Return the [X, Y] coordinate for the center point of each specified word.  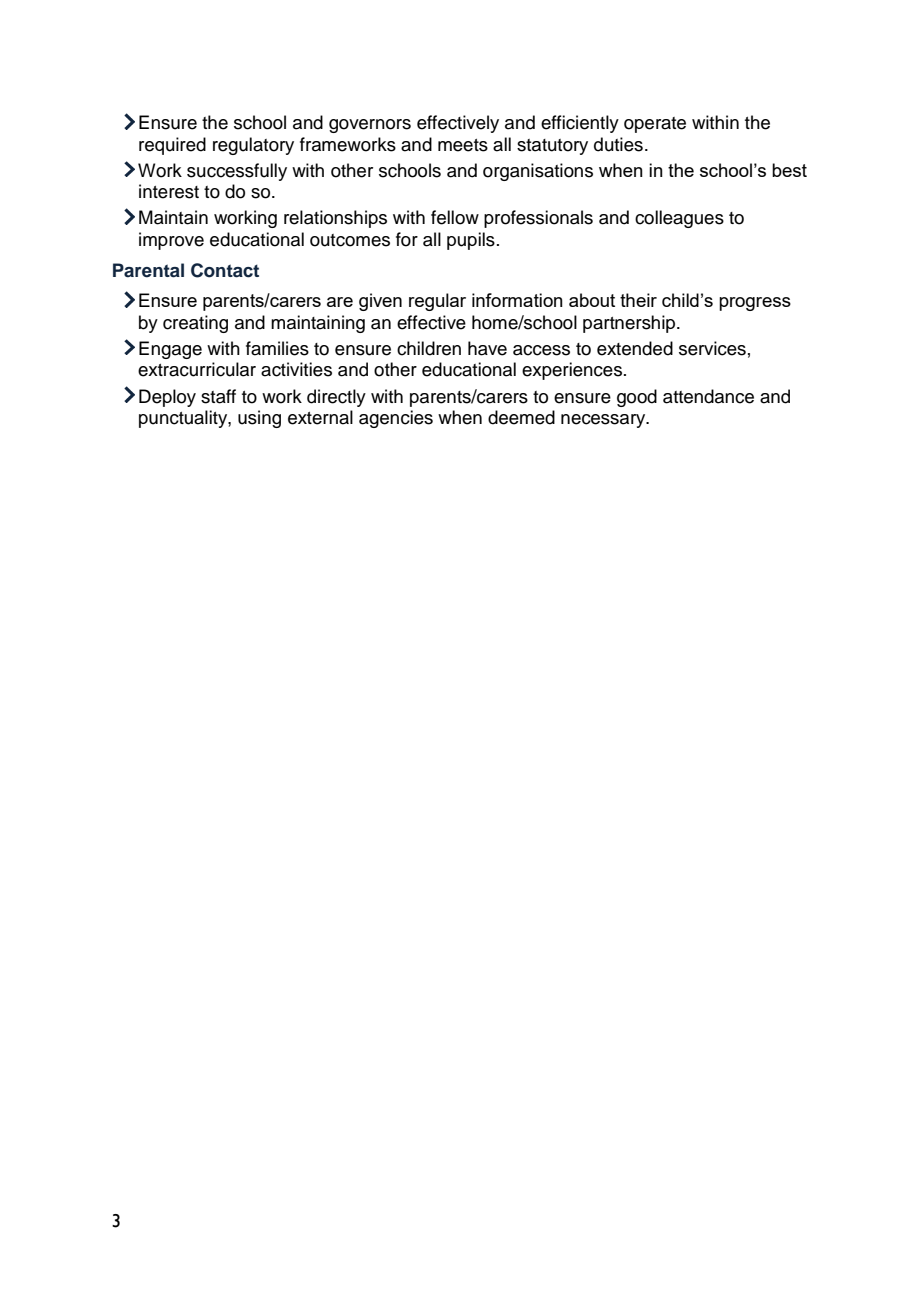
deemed [521, 417]
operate [655, 125]
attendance [708, 396]
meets [463, 145]
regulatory [253, 146]
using [259, 419]
